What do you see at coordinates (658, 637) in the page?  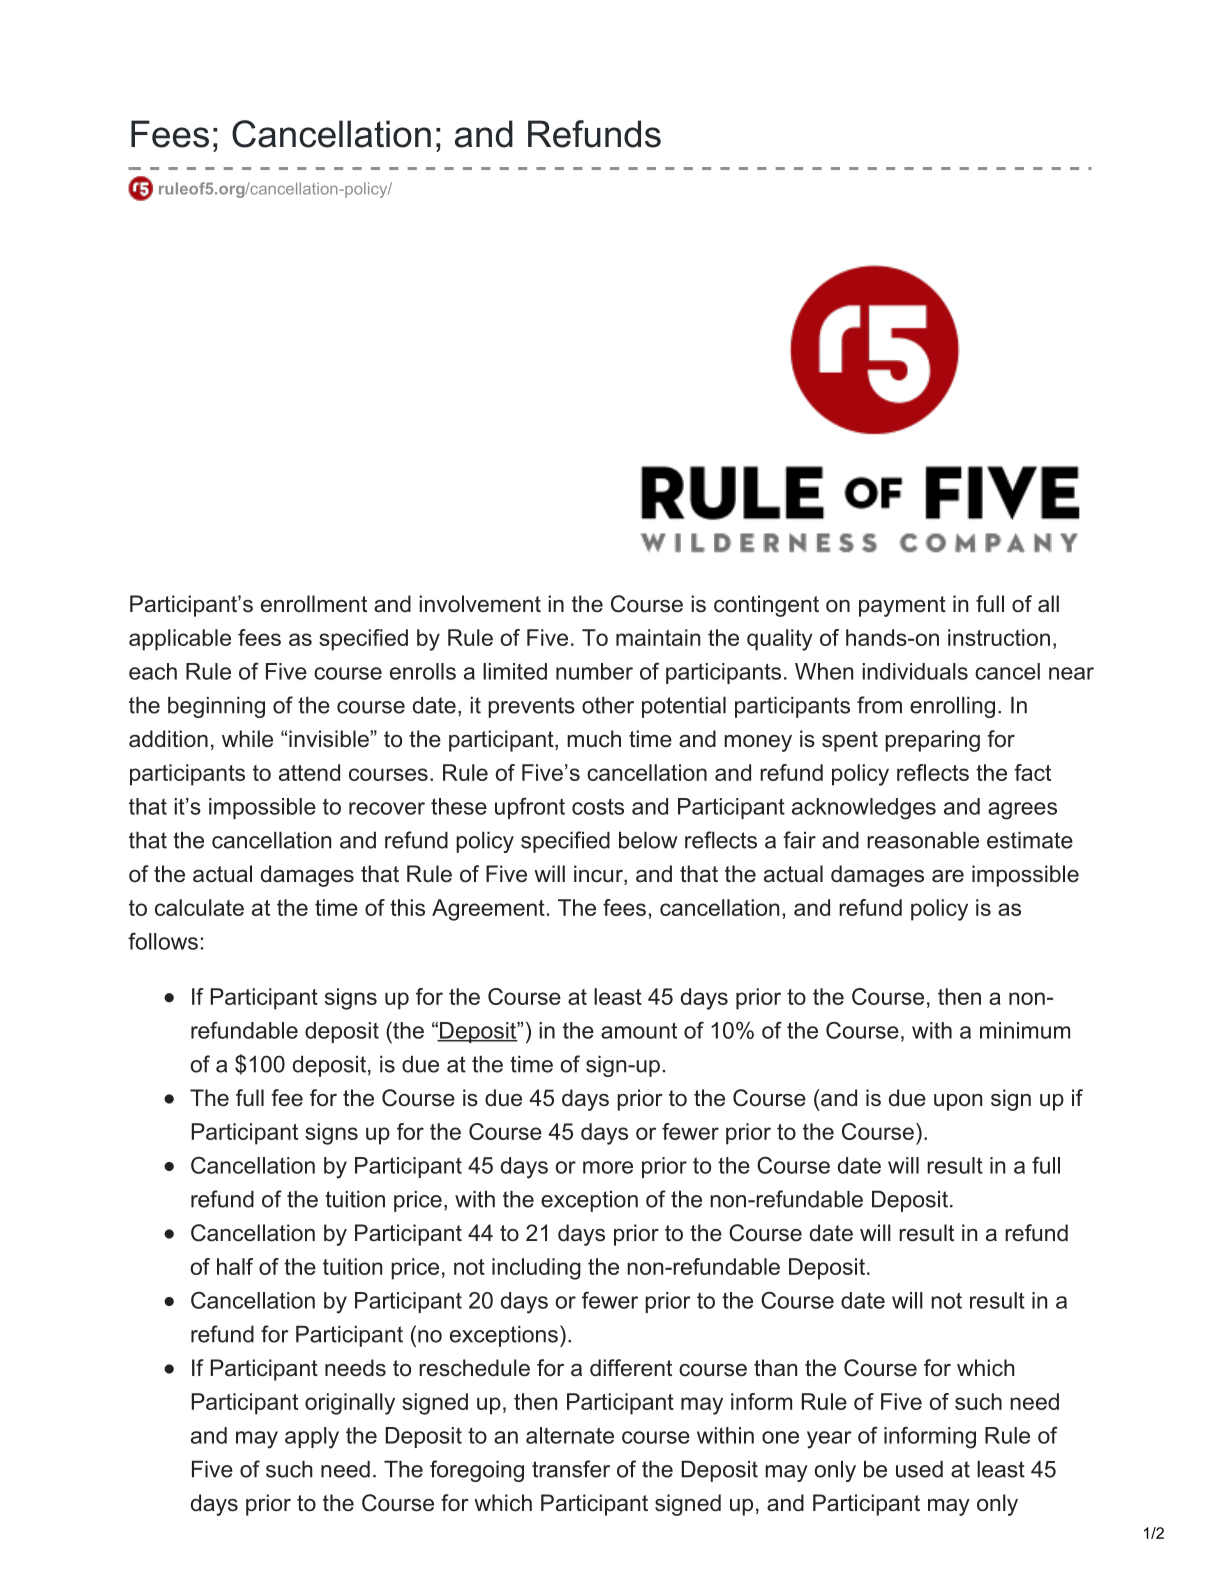 I see `maintain` at bounding box center [658, 637].
